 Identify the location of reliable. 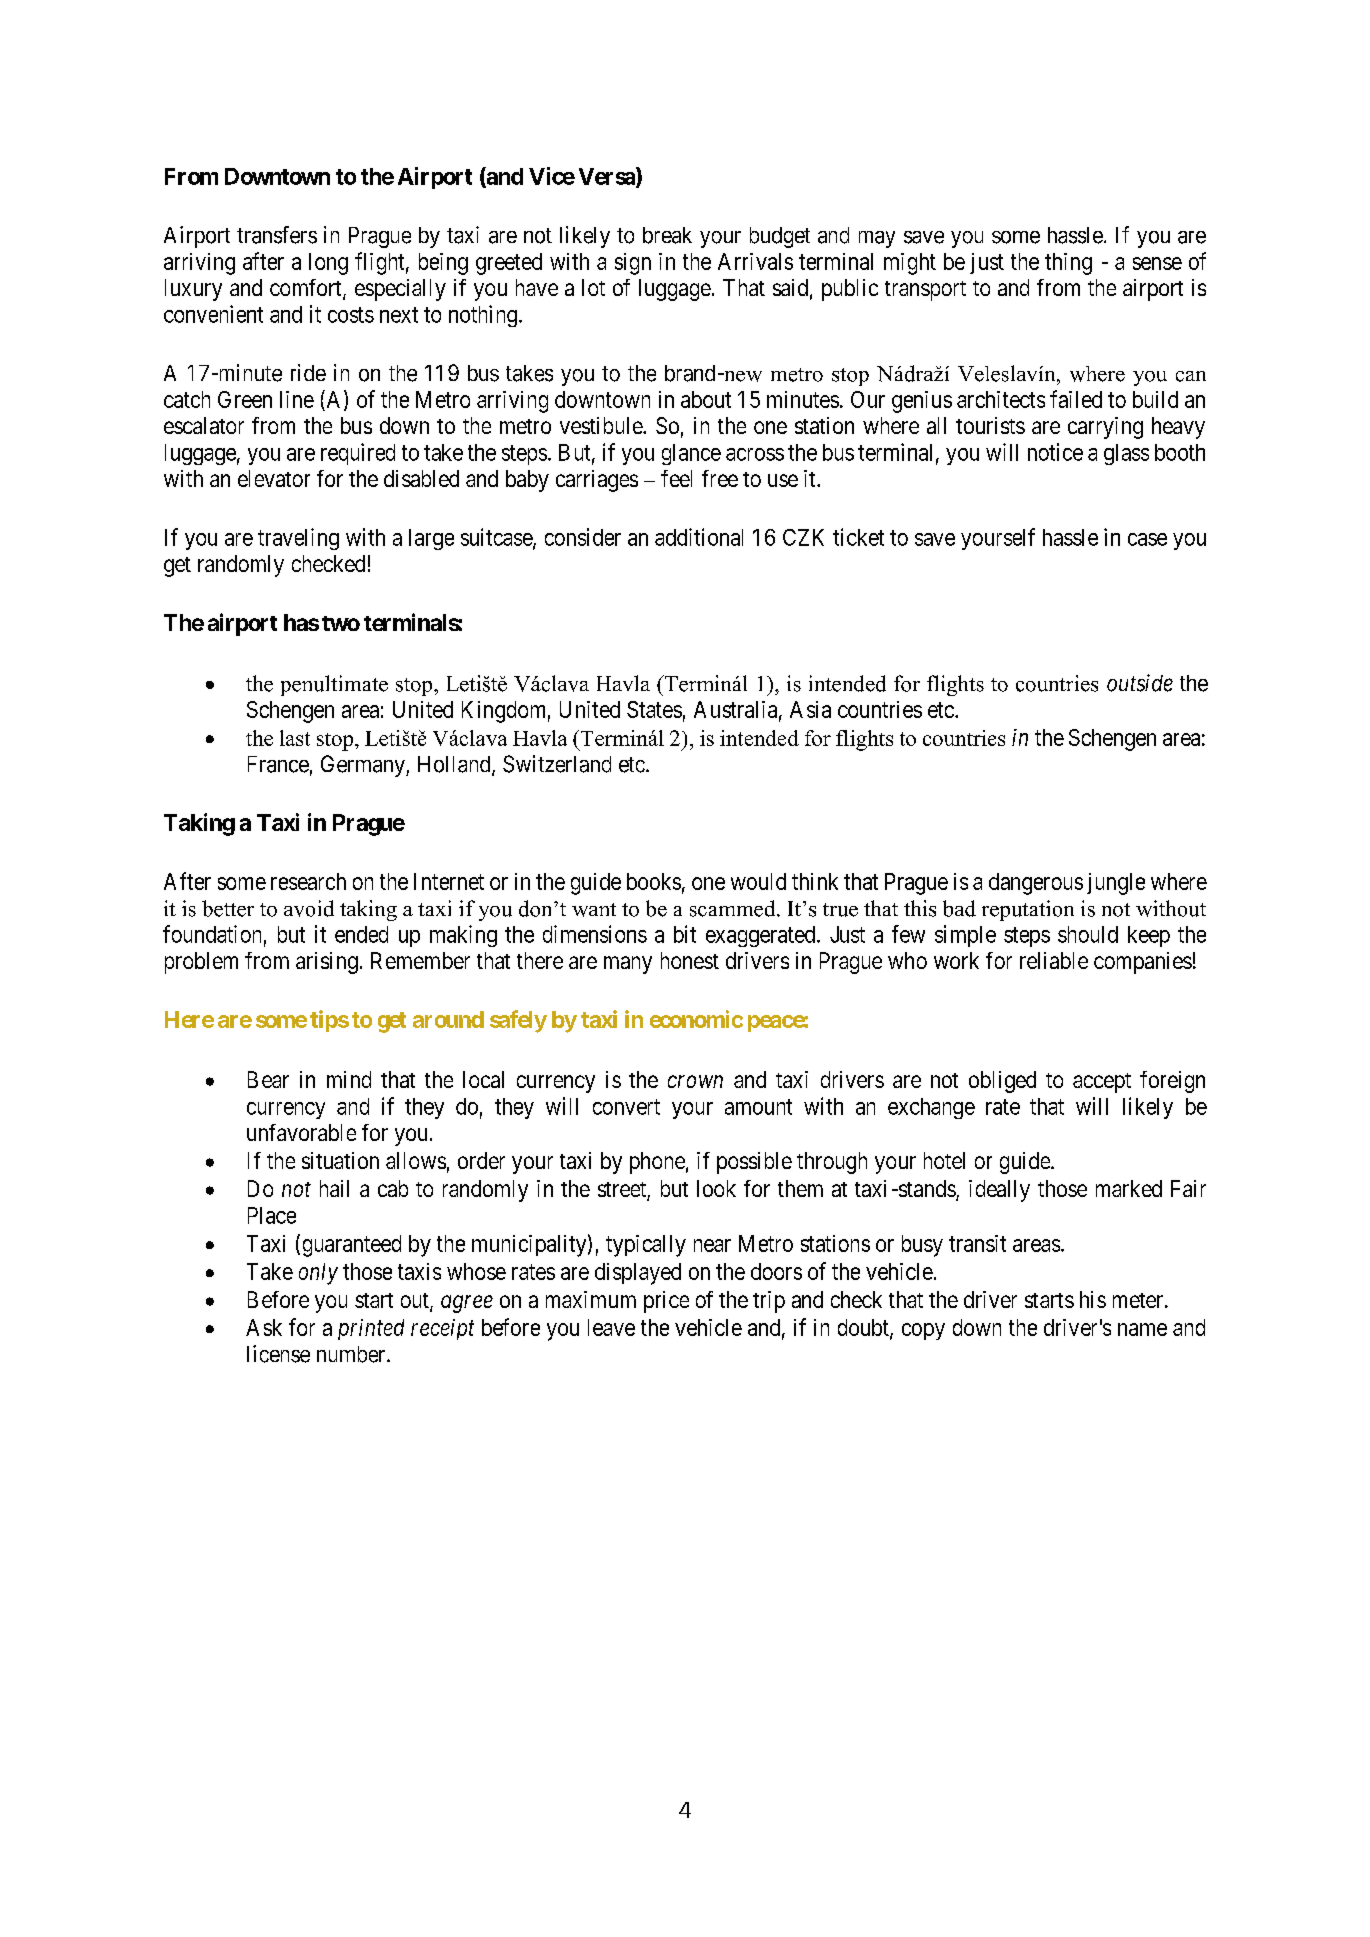
(1054, 960).
